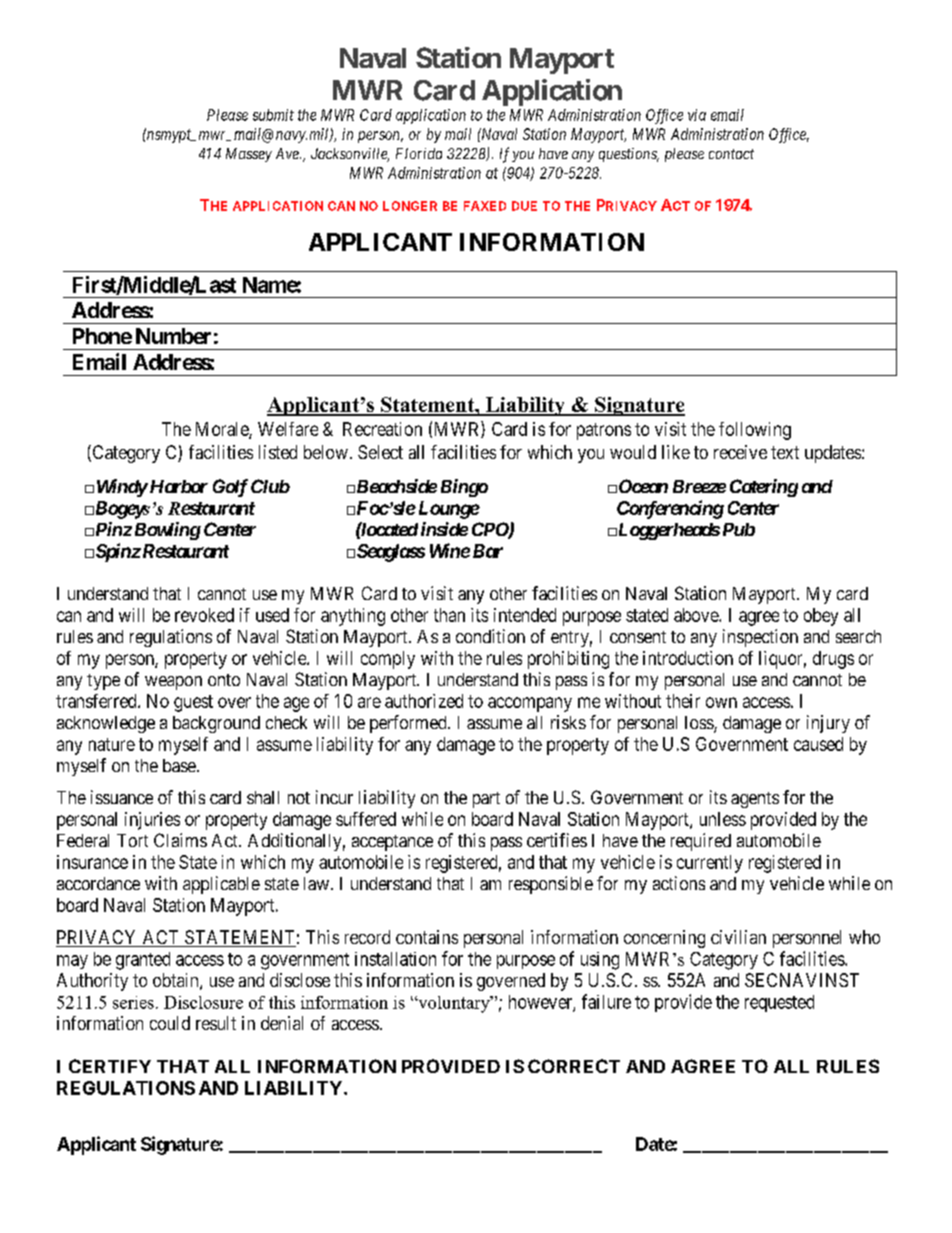 This screenshot has width=952, height=1233. Describe the element at coordinates (454, 1004) in the screenshot. I see `voluntary` at that location.
